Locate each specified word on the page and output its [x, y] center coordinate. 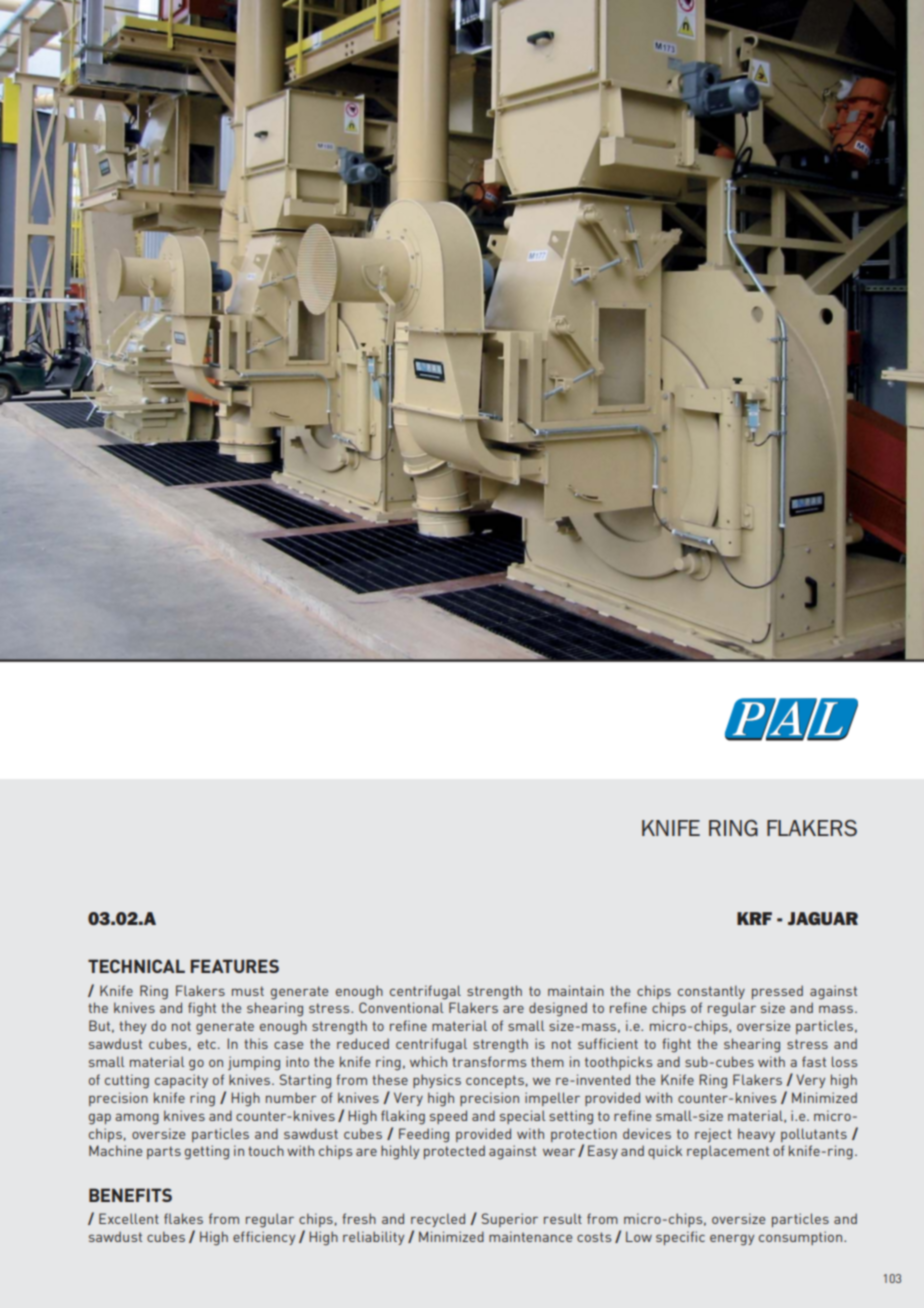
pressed [777, 992]
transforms [489, 1061]
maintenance [530, 1236]
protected [454, 1152]
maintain [576, 990]
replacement [728, 1152]
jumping [254, 1063]
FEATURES [235, 966]
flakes [183, 1218]
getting [207, 1152]
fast [814, 1061]
